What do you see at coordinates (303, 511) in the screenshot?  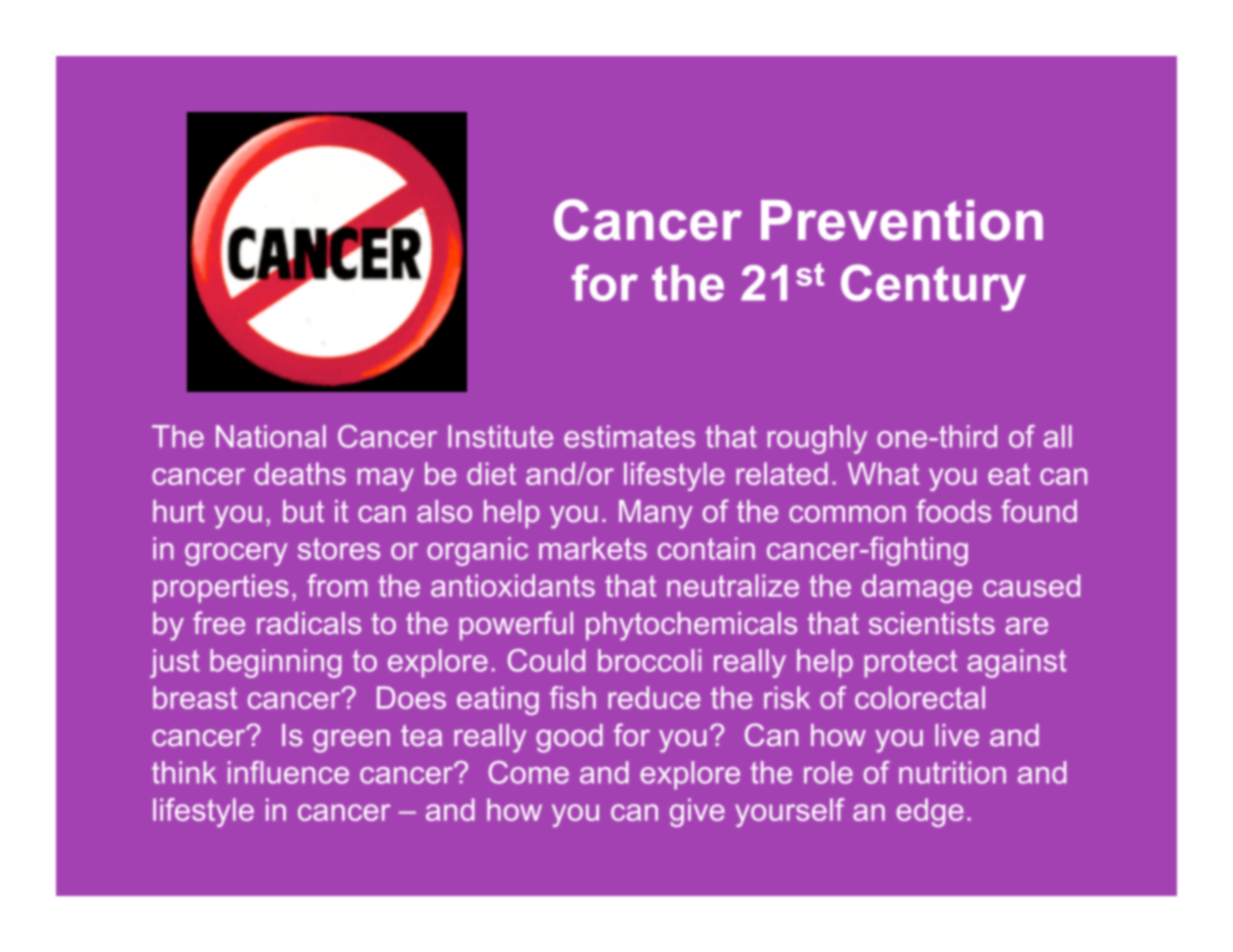 I see `but` at bounding box center [303, 511].
